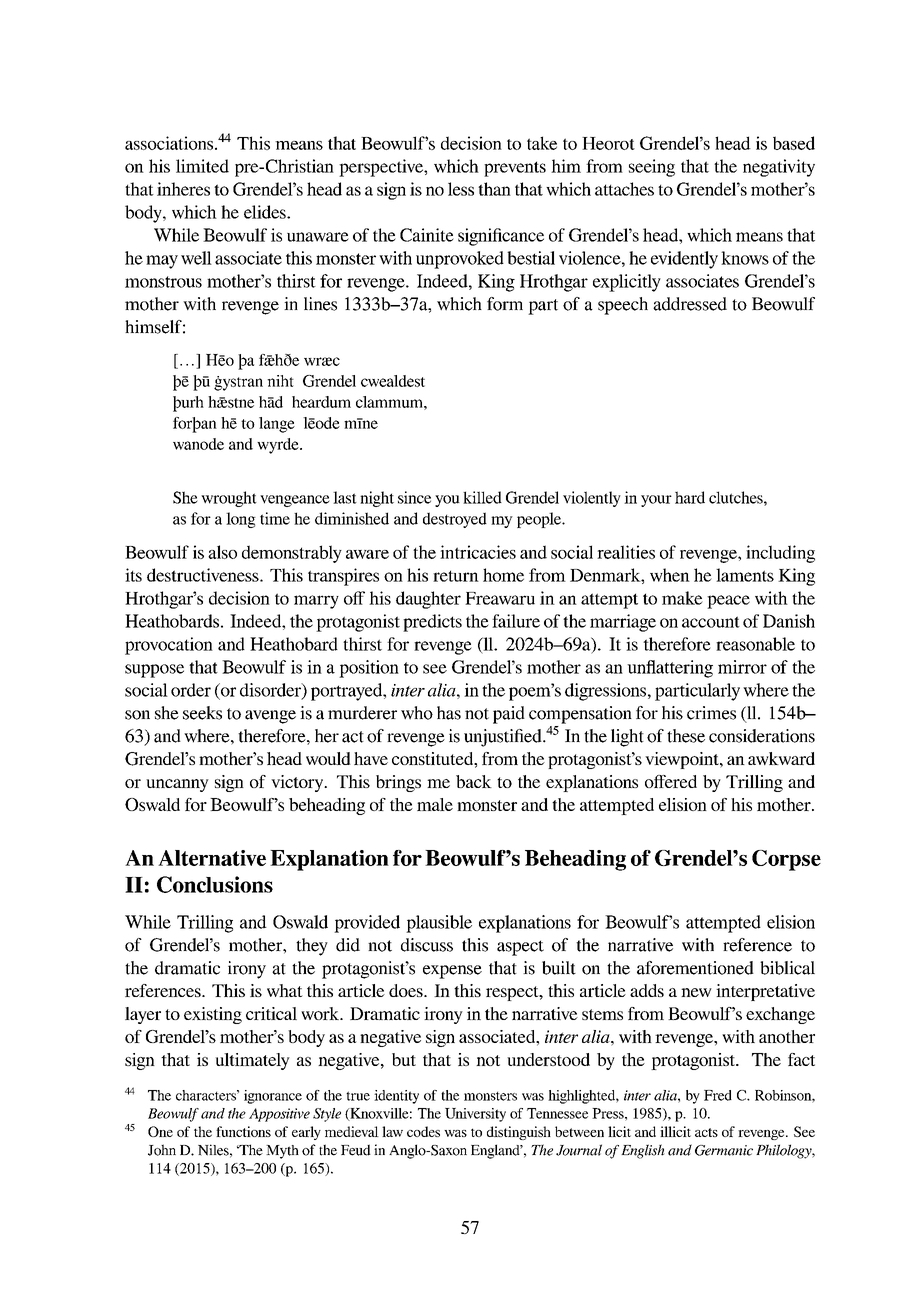  What do you see at coordinates (202, 166) in the screenshot?
I see `limited` at bounding box center [202, 166].
